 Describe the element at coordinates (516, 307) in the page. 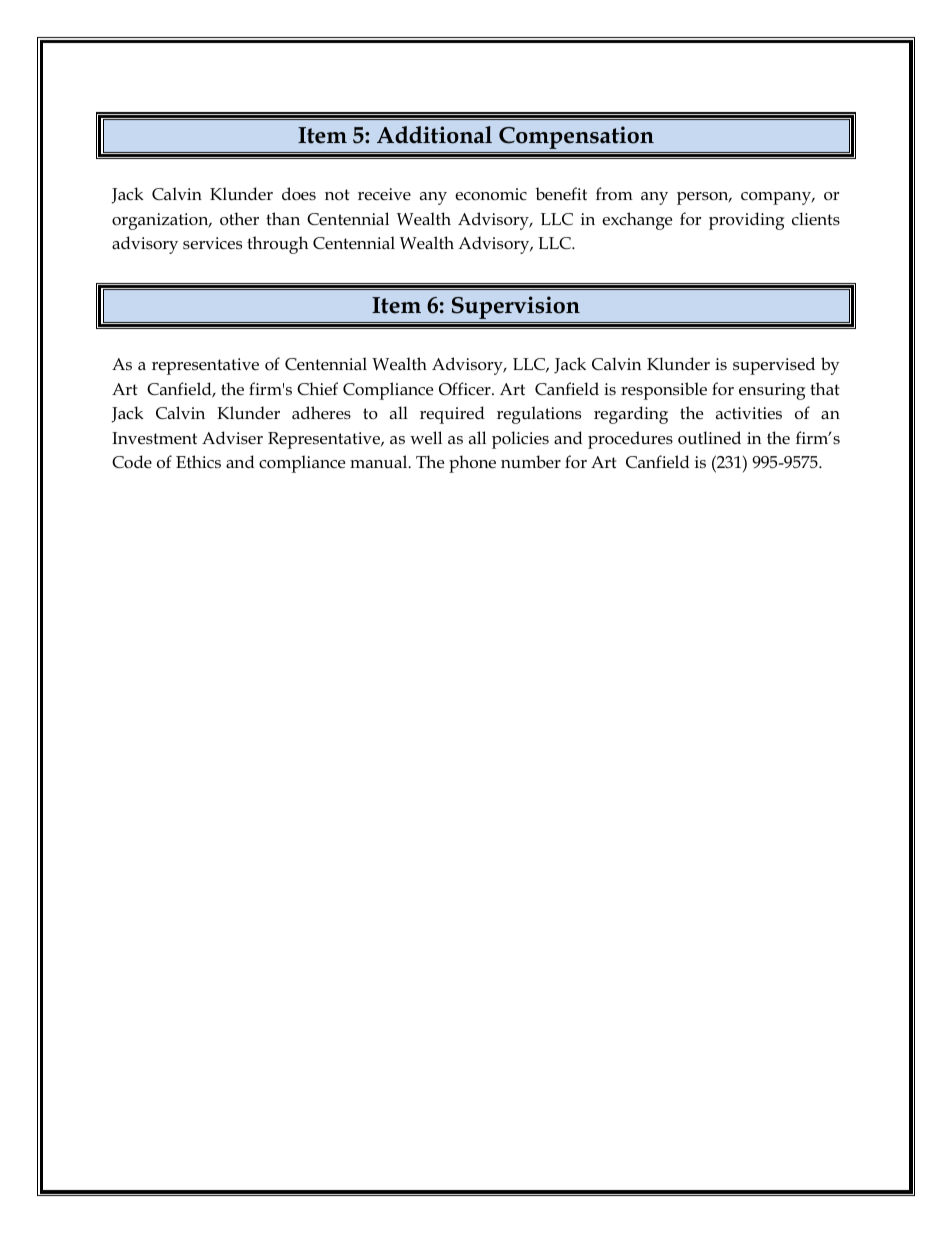

I see `Supervision` at that location.
